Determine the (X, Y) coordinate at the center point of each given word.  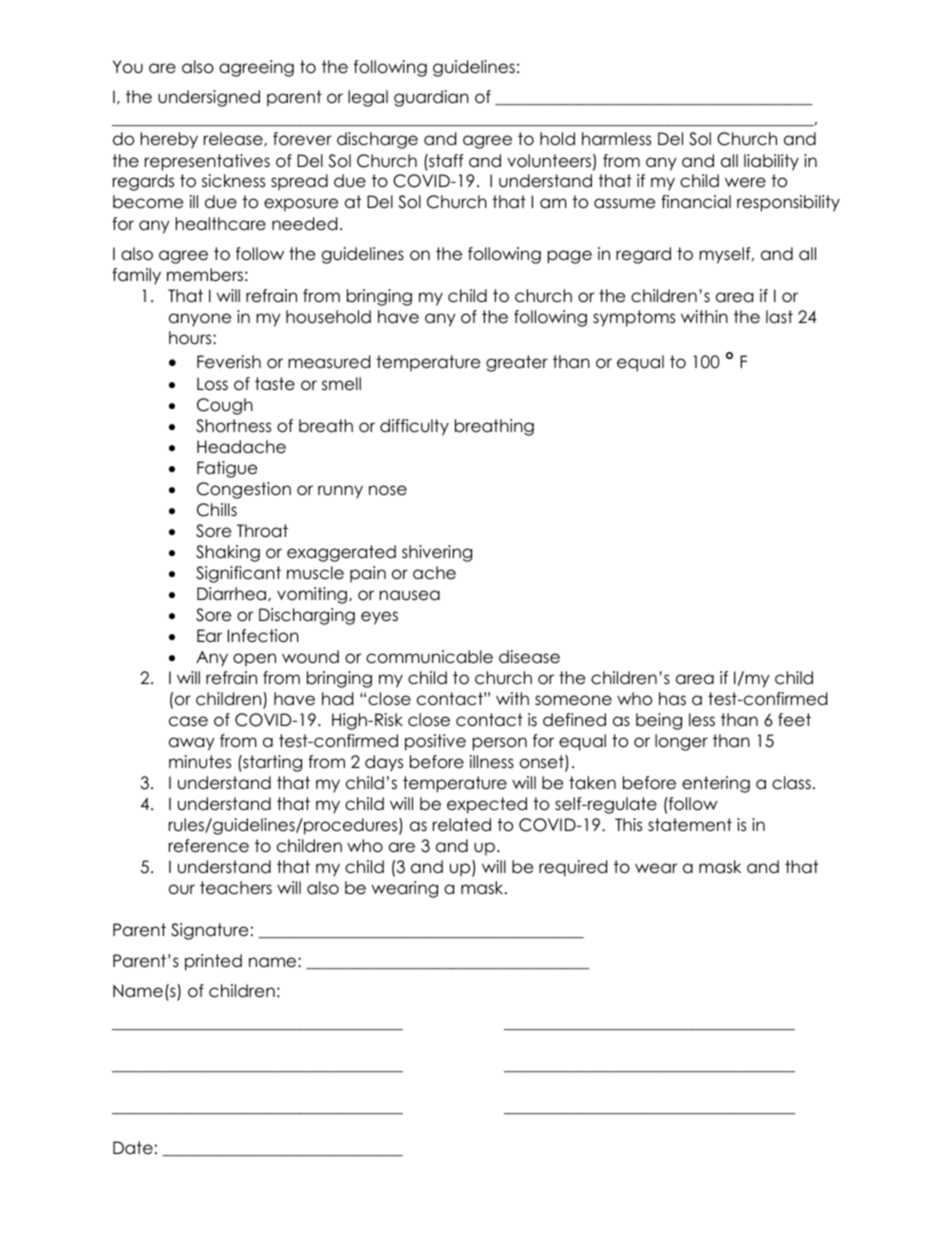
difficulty (414, 427)
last (779, 317)
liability (771, 162)
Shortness (233, 426)
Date (133, 1148)
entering (716, 784)
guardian (431, 98)
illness (492, 762)
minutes (200, 762)
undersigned (209, 98)
